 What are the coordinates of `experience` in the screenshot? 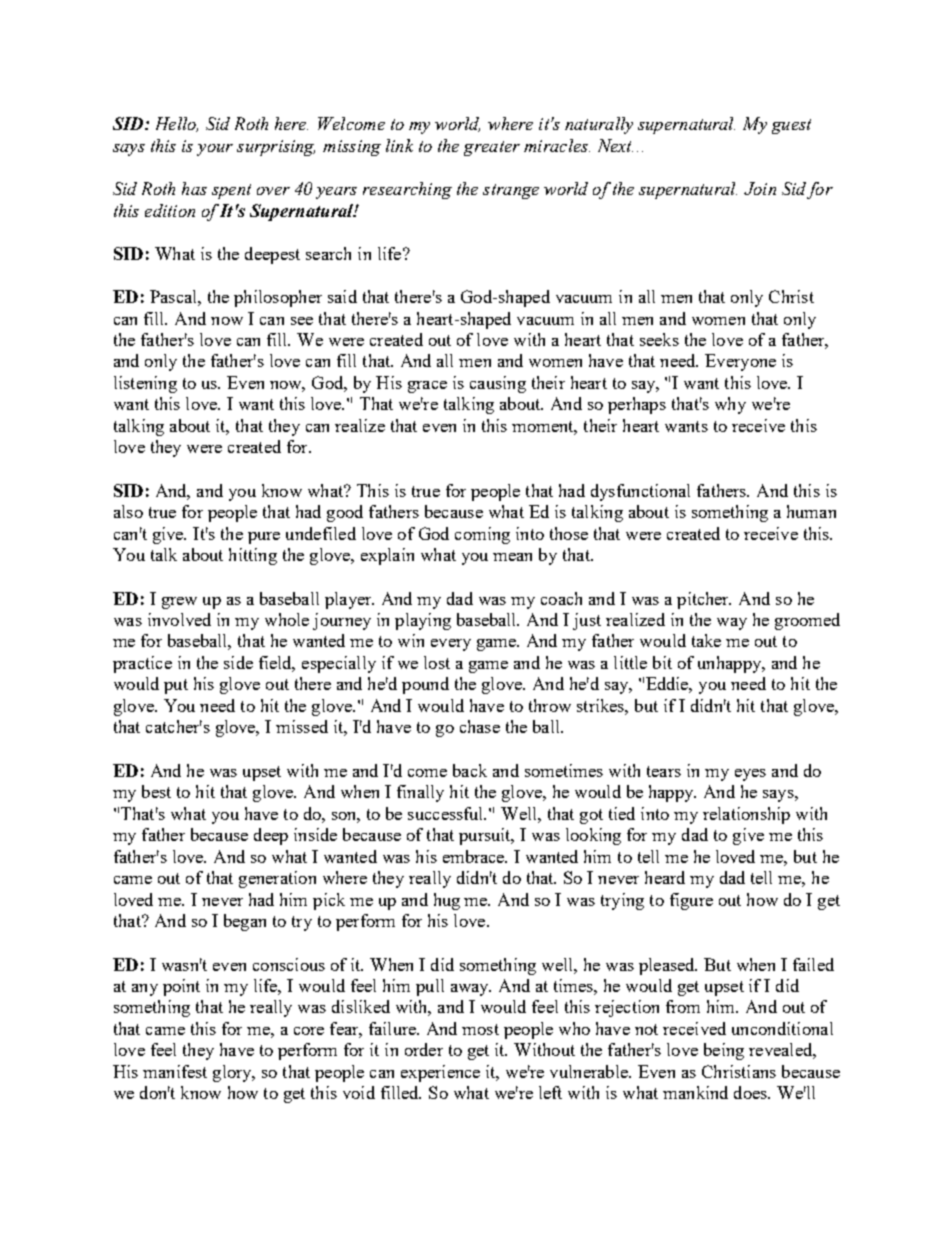 It's located at (440, 1073).
